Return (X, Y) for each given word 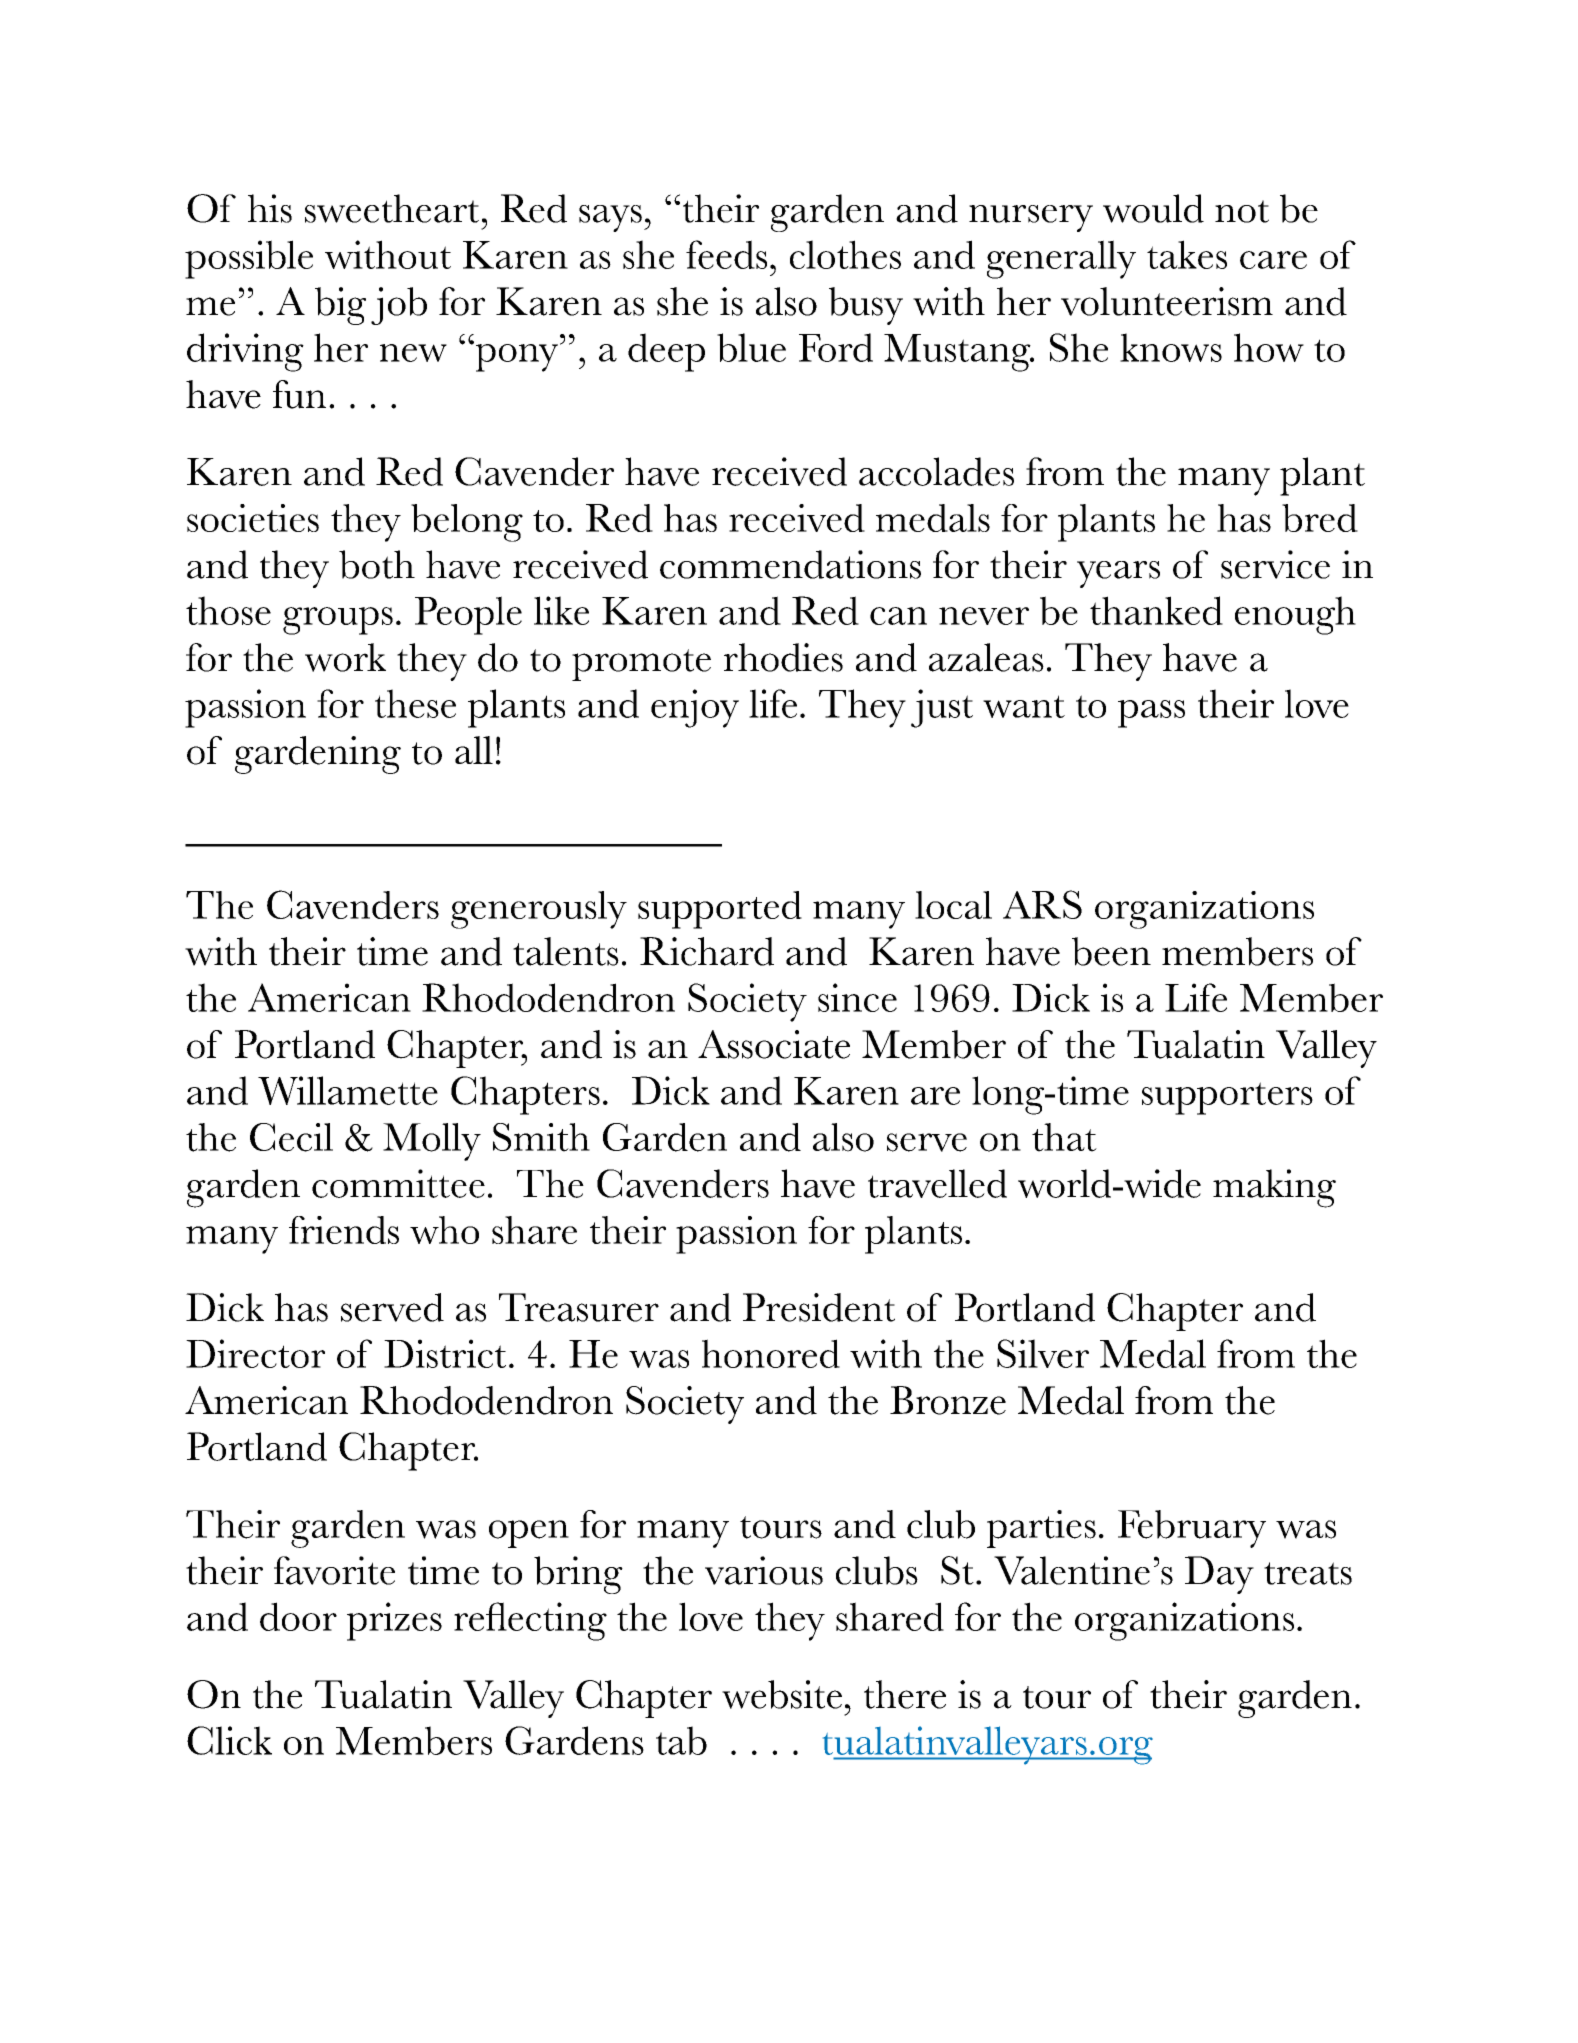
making (1274, 1188)
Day (1219, 1575)
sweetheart (392, 208)
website (782, 1694)
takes (1187, 254)
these (415, 703)
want (1024, 706)
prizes (394, 1621)
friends (344, 1230)
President (819, 1307)
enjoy (695, 708)
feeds (726, 254)
